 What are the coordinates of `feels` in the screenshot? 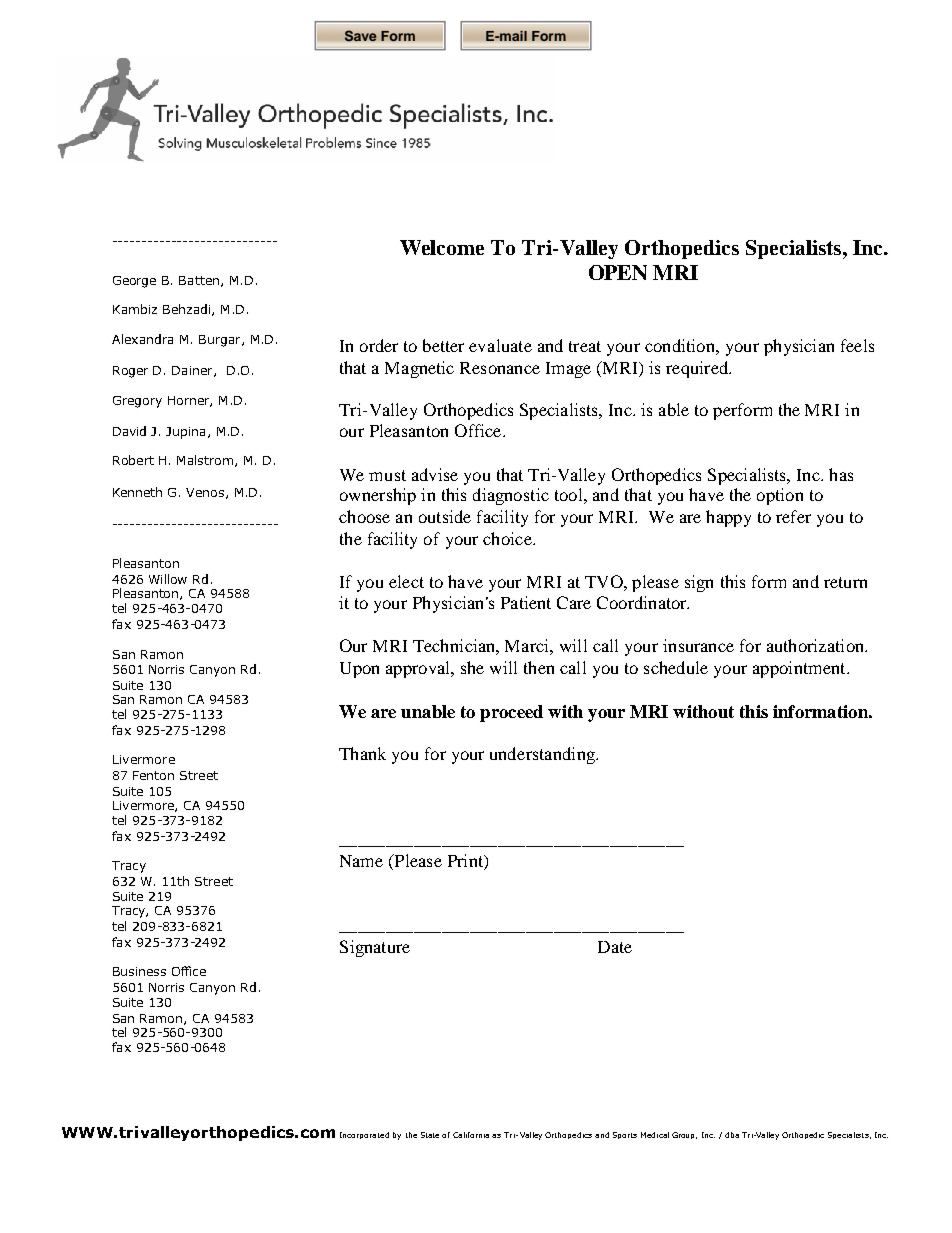 It's located at (857, 345).
